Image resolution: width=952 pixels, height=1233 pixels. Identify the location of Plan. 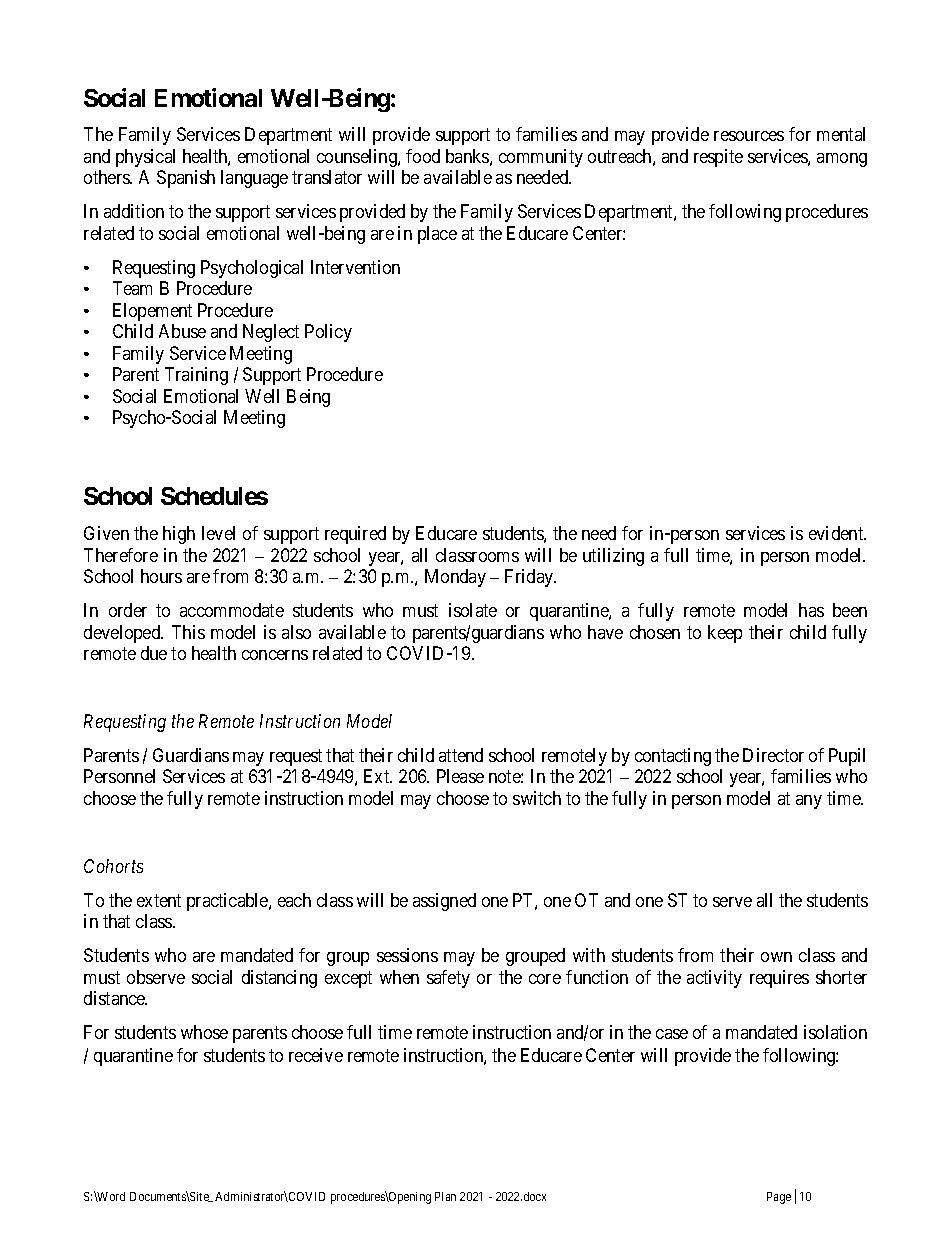
(445, 1196).
